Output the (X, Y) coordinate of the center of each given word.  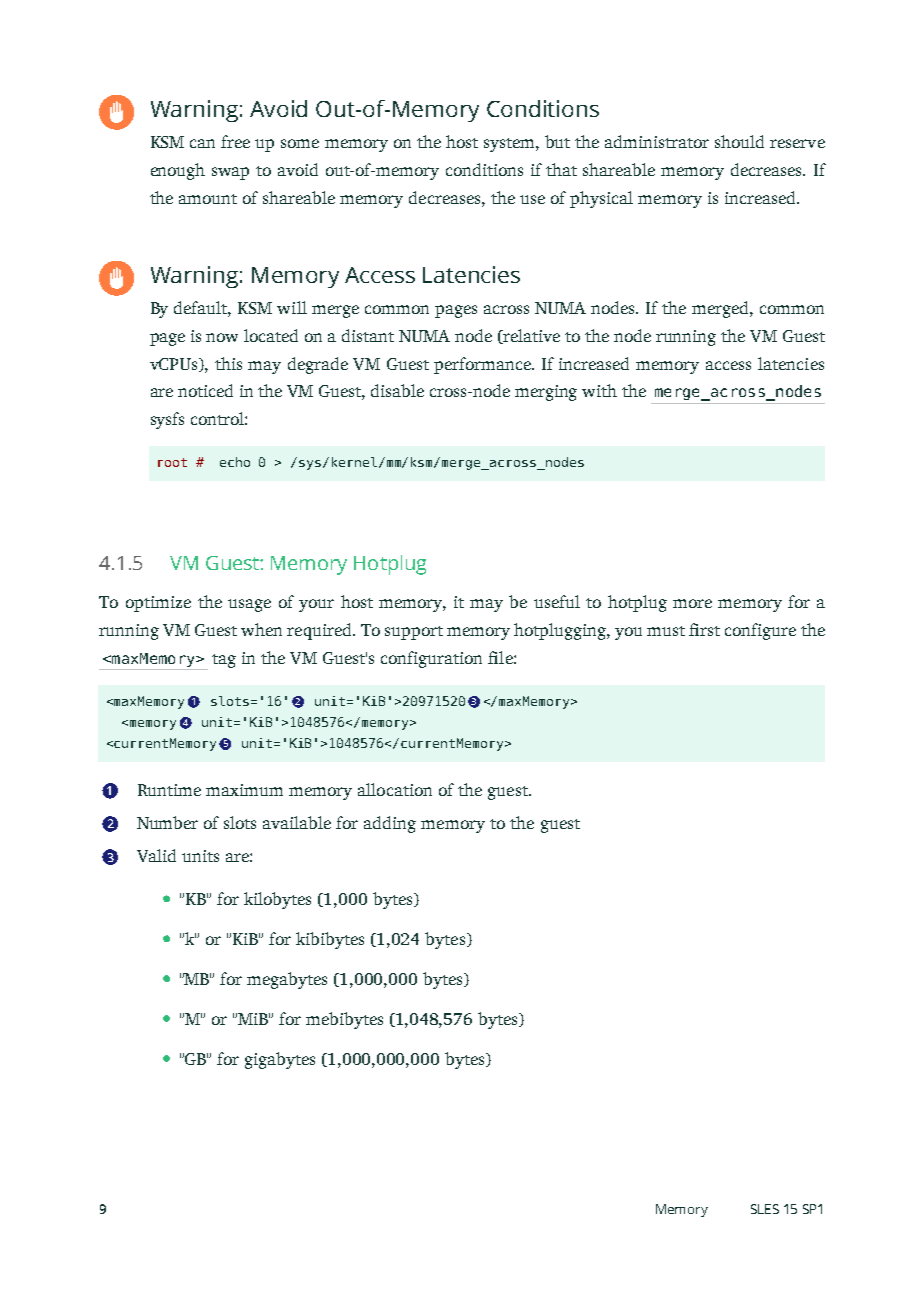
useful (557, 601)
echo (235, 462)
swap (230, 173)
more (692, 603)
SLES (765, 1209)
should (739, 141)
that (561, 169)
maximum (244, 790)
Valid (156, 855)
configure (760, 631)
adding (390, 824)
